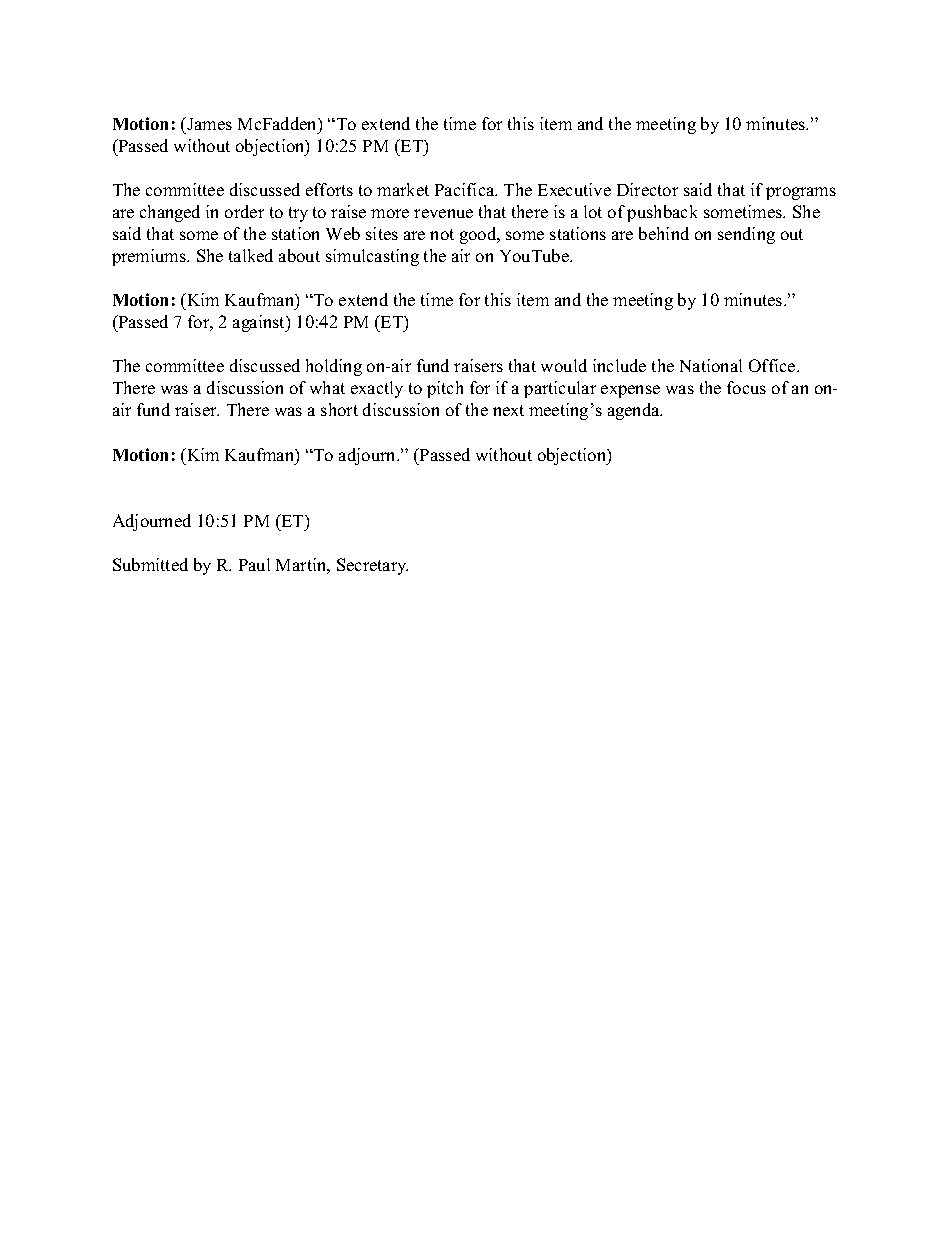 The height and width of the page is (1233, 952). What do you see at coordinates (647, 189) in the page?
I see `Director` at bounding box center [647, 189].
